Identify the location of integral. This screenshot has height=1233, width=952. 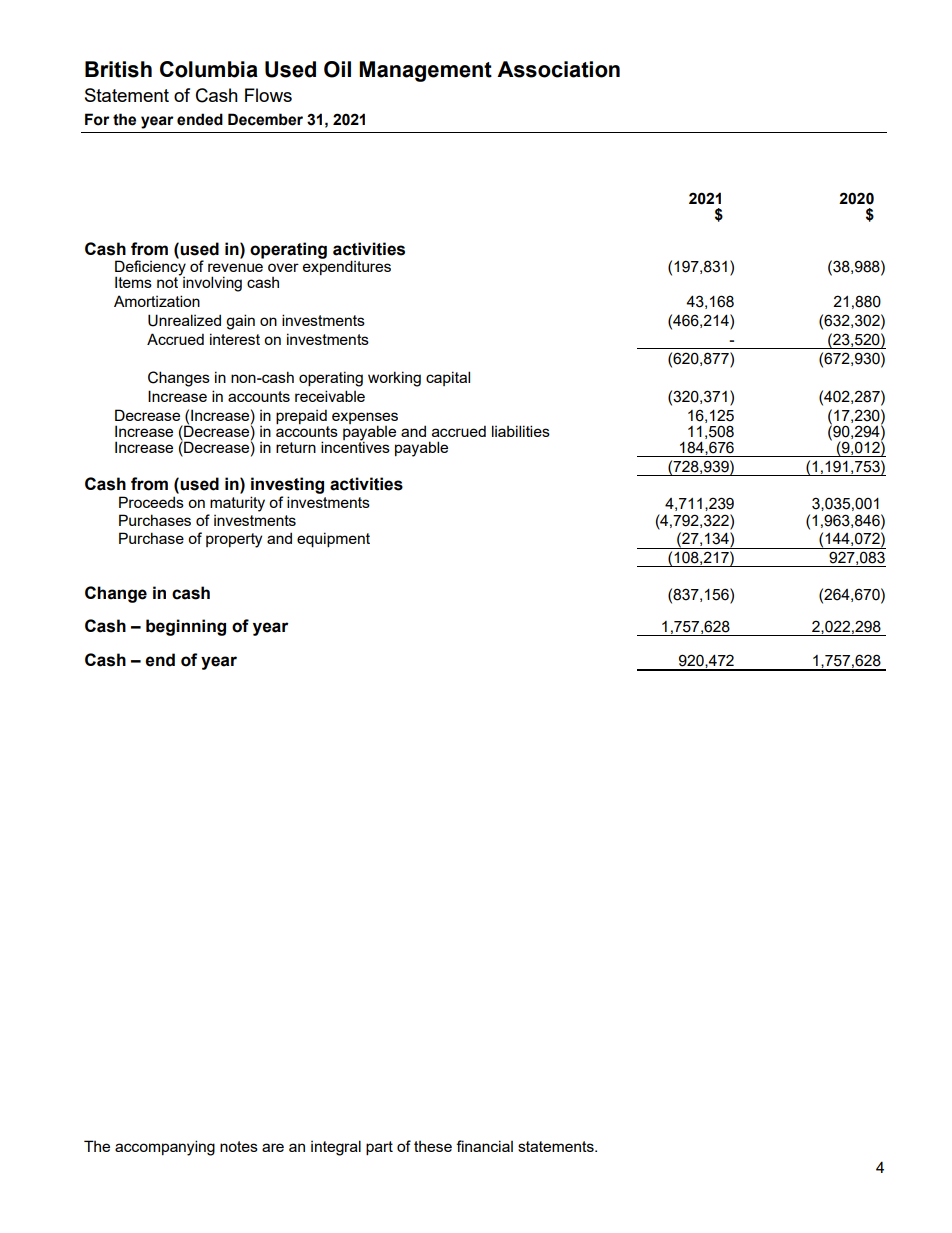
(336, 1148).
